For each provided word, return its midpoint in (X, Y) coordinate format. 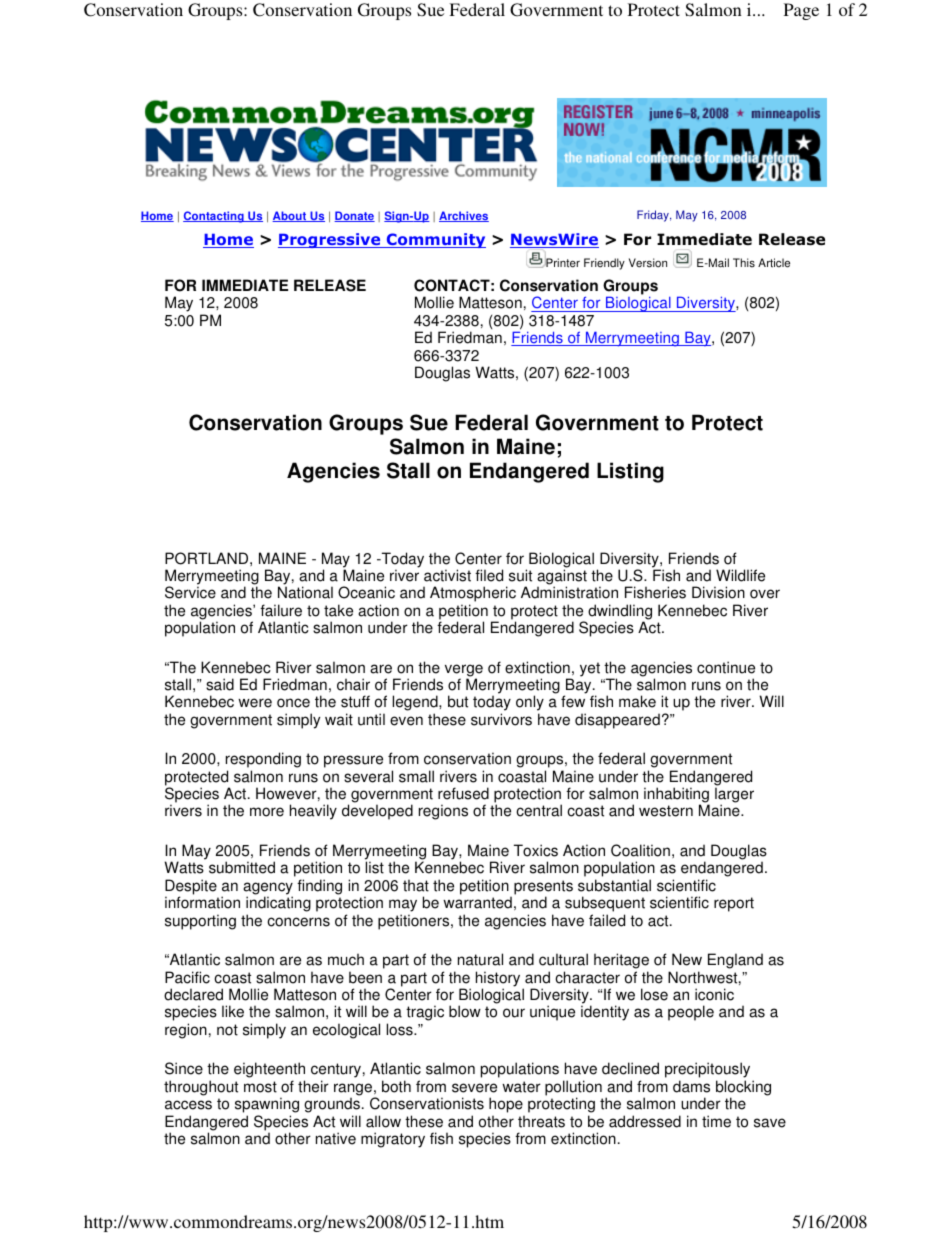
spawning (267, 1106)
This (744, 263)
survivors (501, 719)
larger (734, 796)
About (290, 216)
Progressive (330, 240)
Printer (562, 262)
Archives (464, 216)
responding (263, 761)
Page (801, 11)
